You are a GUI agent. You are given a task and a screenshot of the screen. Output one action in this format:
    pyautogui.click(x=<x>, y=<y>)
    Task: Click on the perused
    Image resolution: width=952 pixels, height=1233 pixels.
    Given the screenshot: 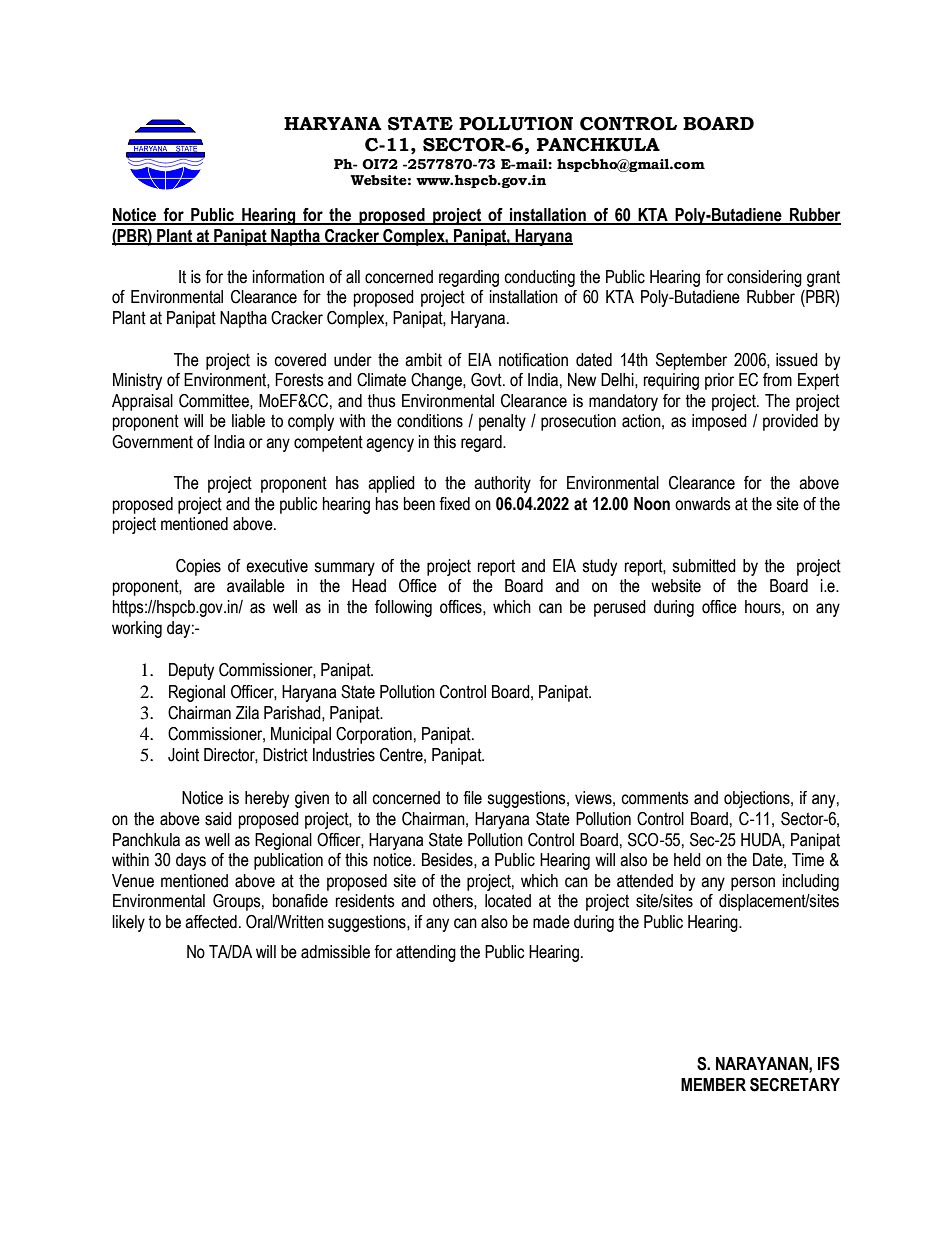 What is the action you would take?
    pyautogui.click(x=620, y=608)
